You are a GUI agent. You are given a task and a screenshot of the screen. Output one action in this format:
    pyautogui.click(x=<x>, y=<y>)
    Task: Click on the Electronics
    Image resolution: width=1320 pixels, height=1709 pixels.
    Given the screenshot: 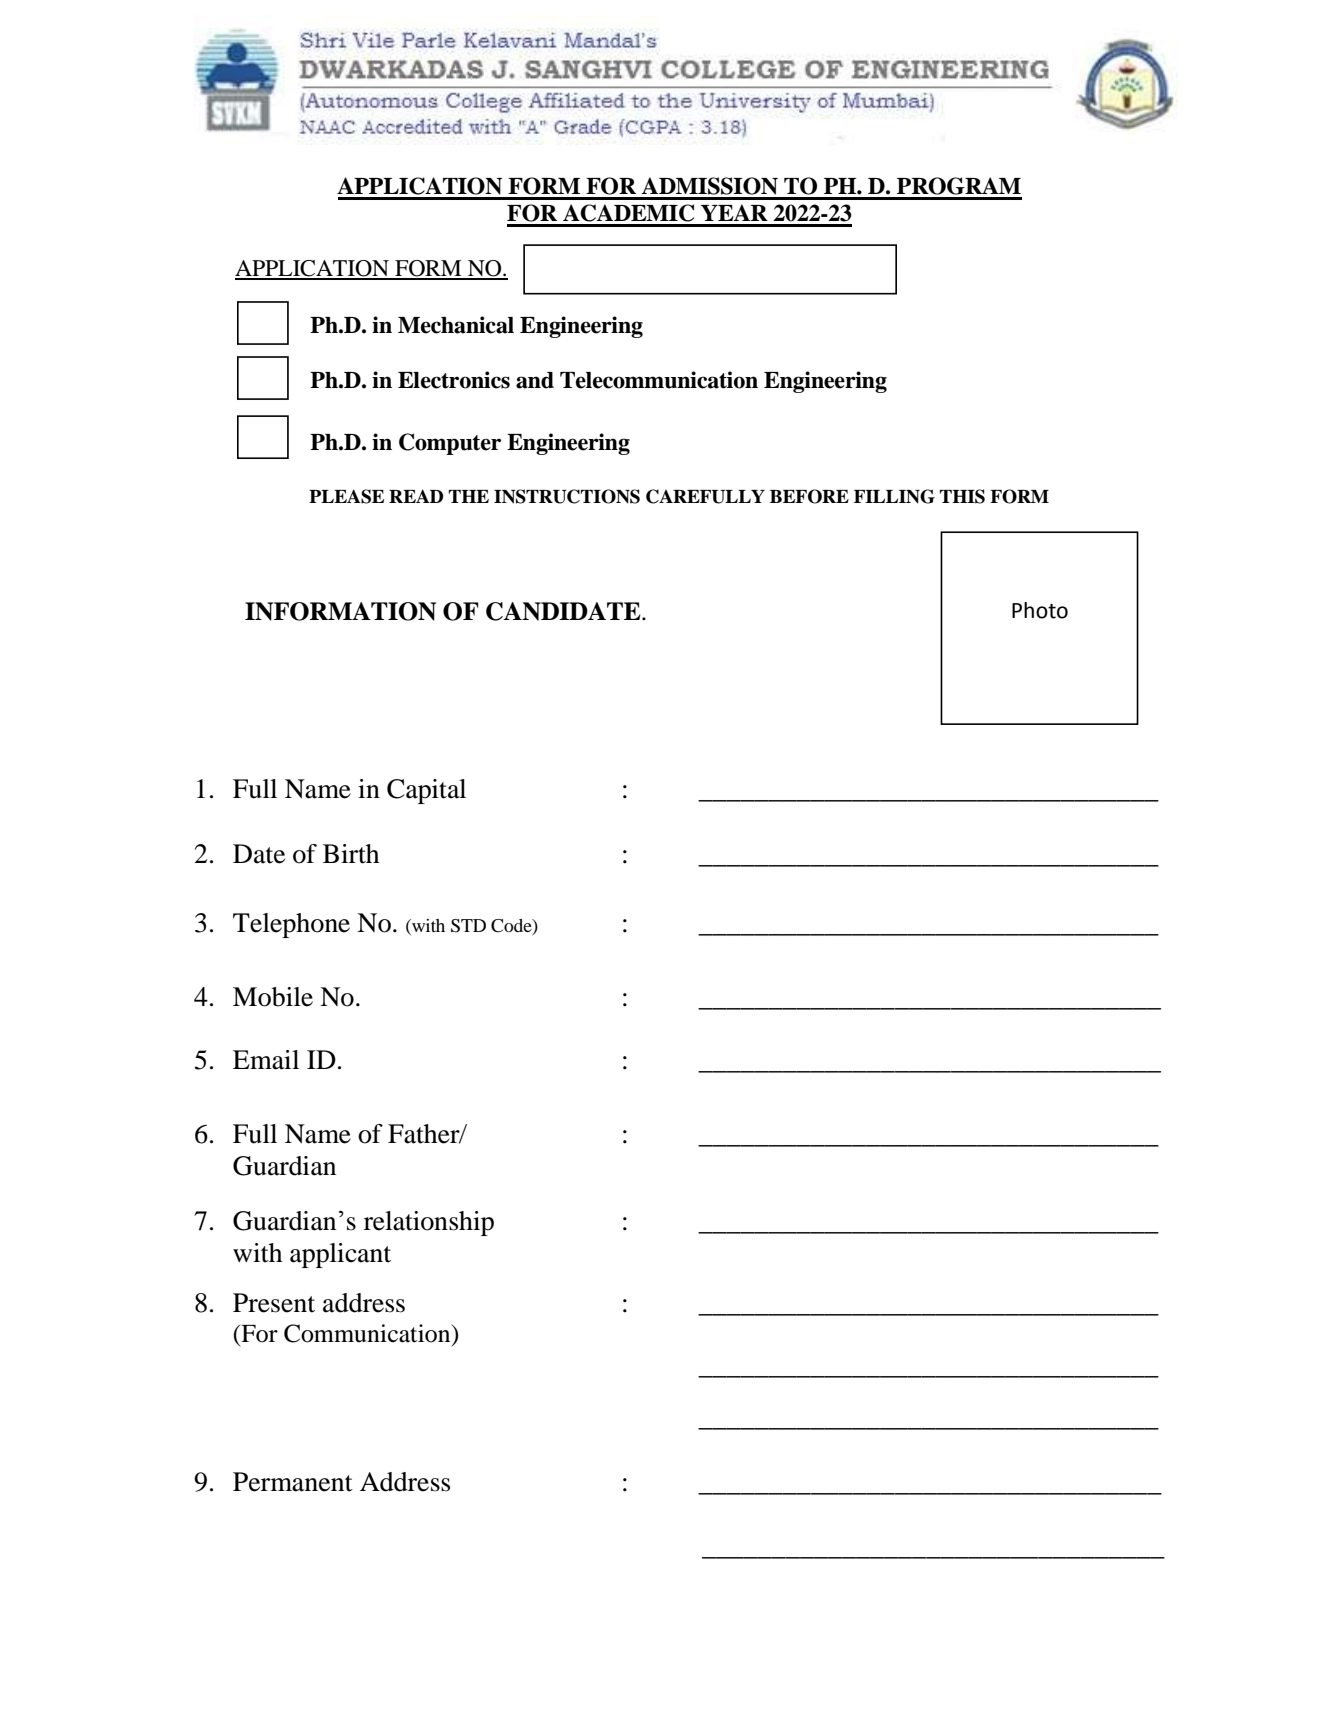 What is the action you would take?
    pyautogui.click(x=454, y=380)
